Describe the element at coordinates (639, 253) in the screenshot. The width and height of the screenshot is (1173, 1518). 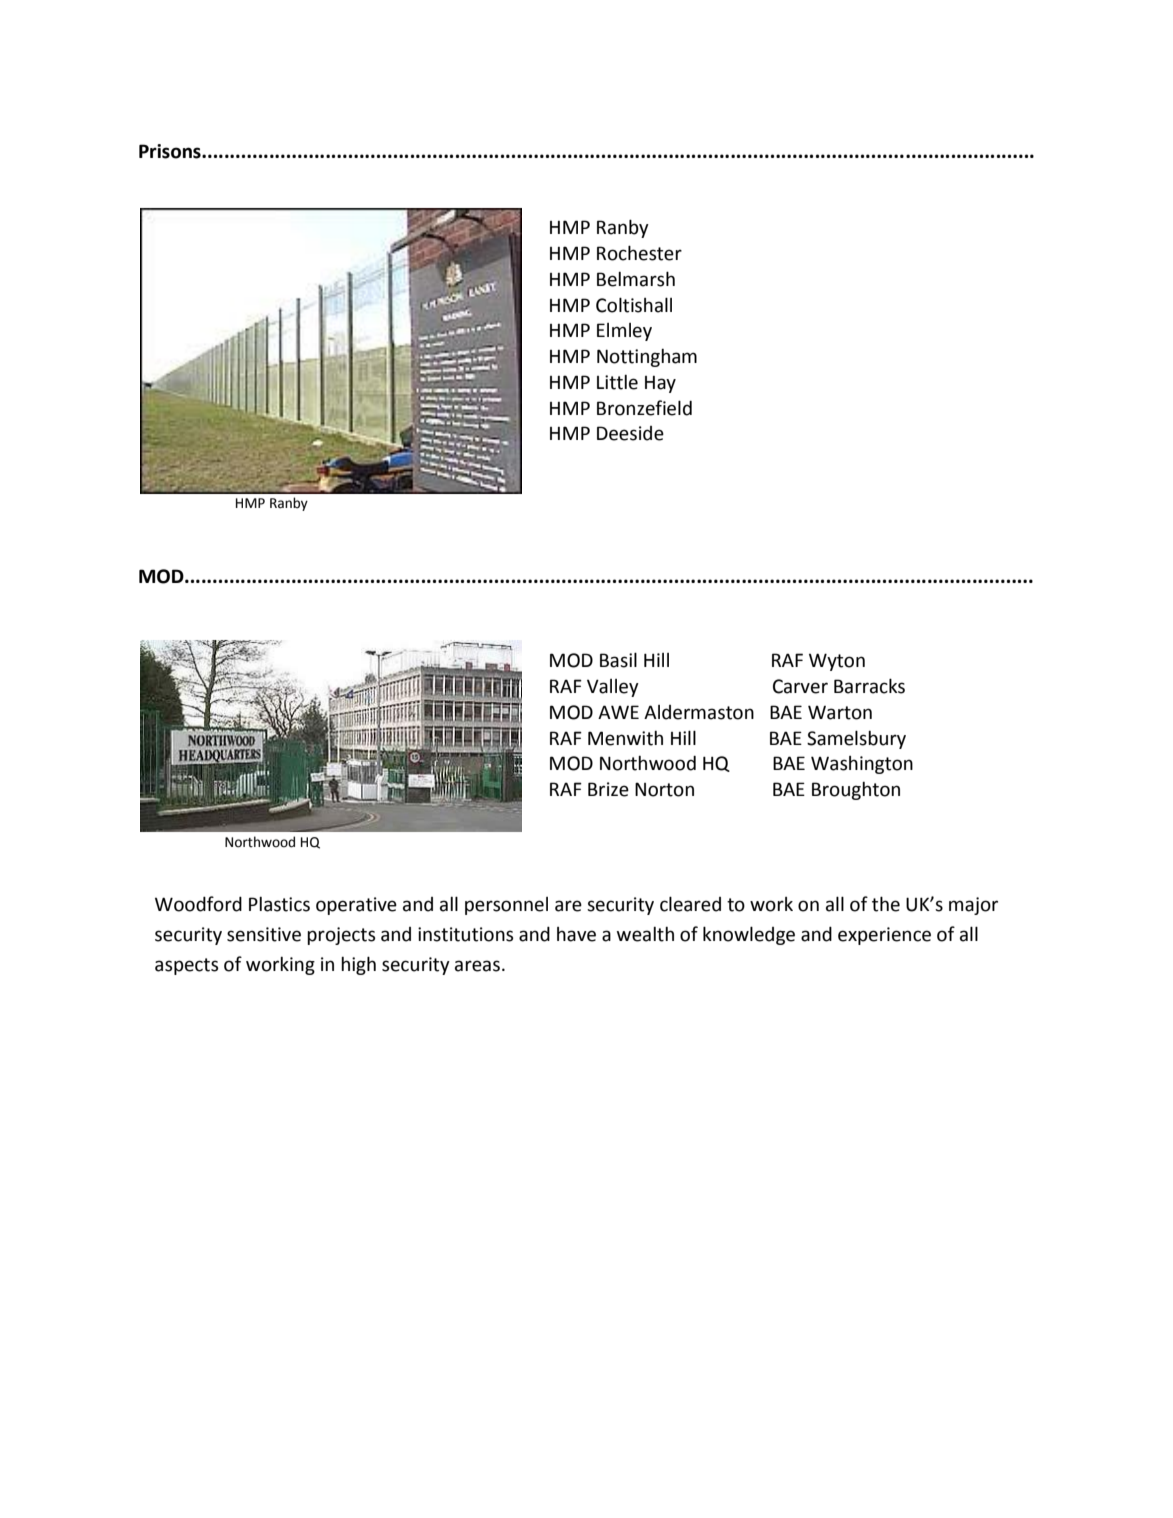
I see `Rochester` at that location.
